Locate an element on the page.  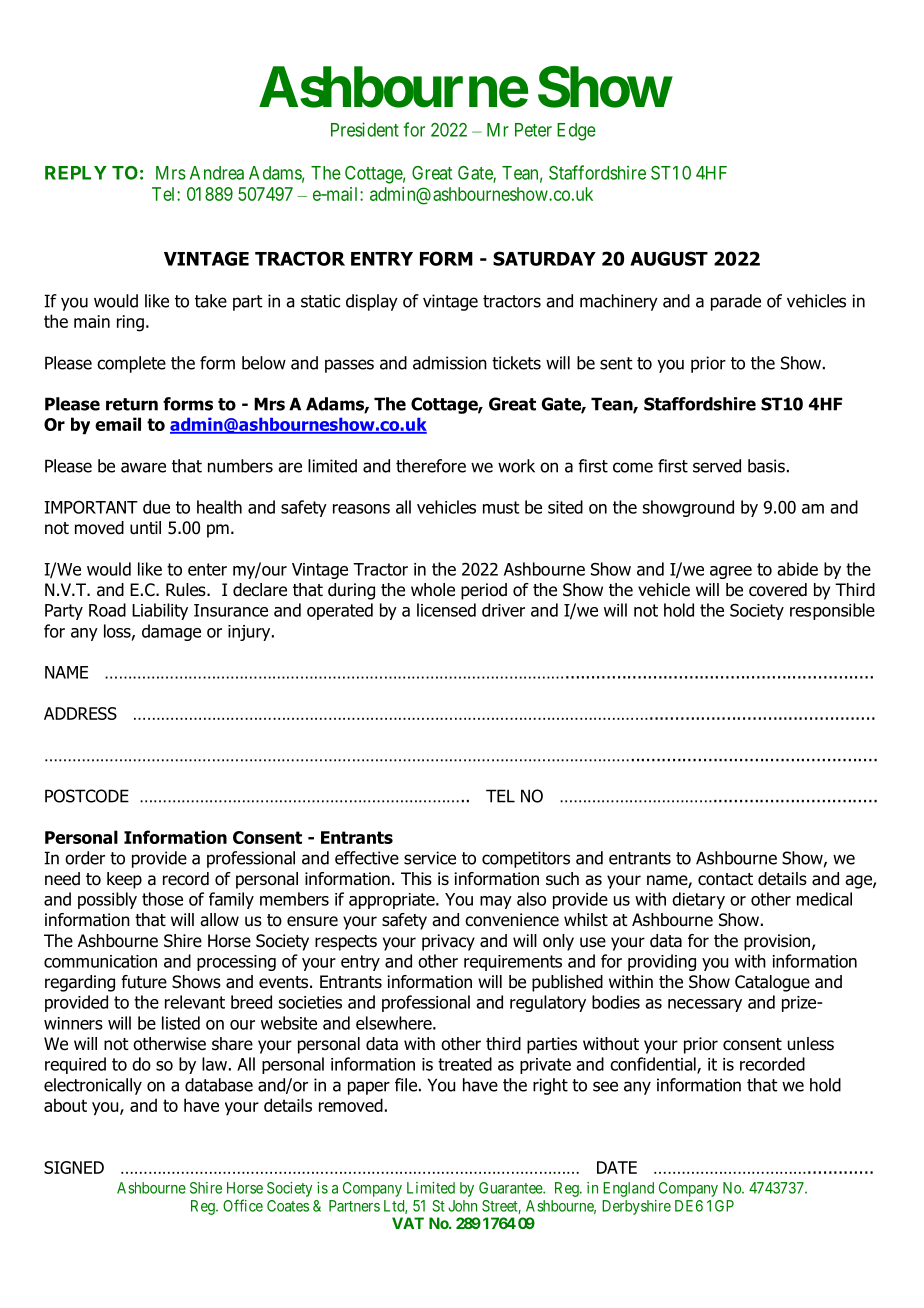
AUGUST is located at coordinates (669, 258).
